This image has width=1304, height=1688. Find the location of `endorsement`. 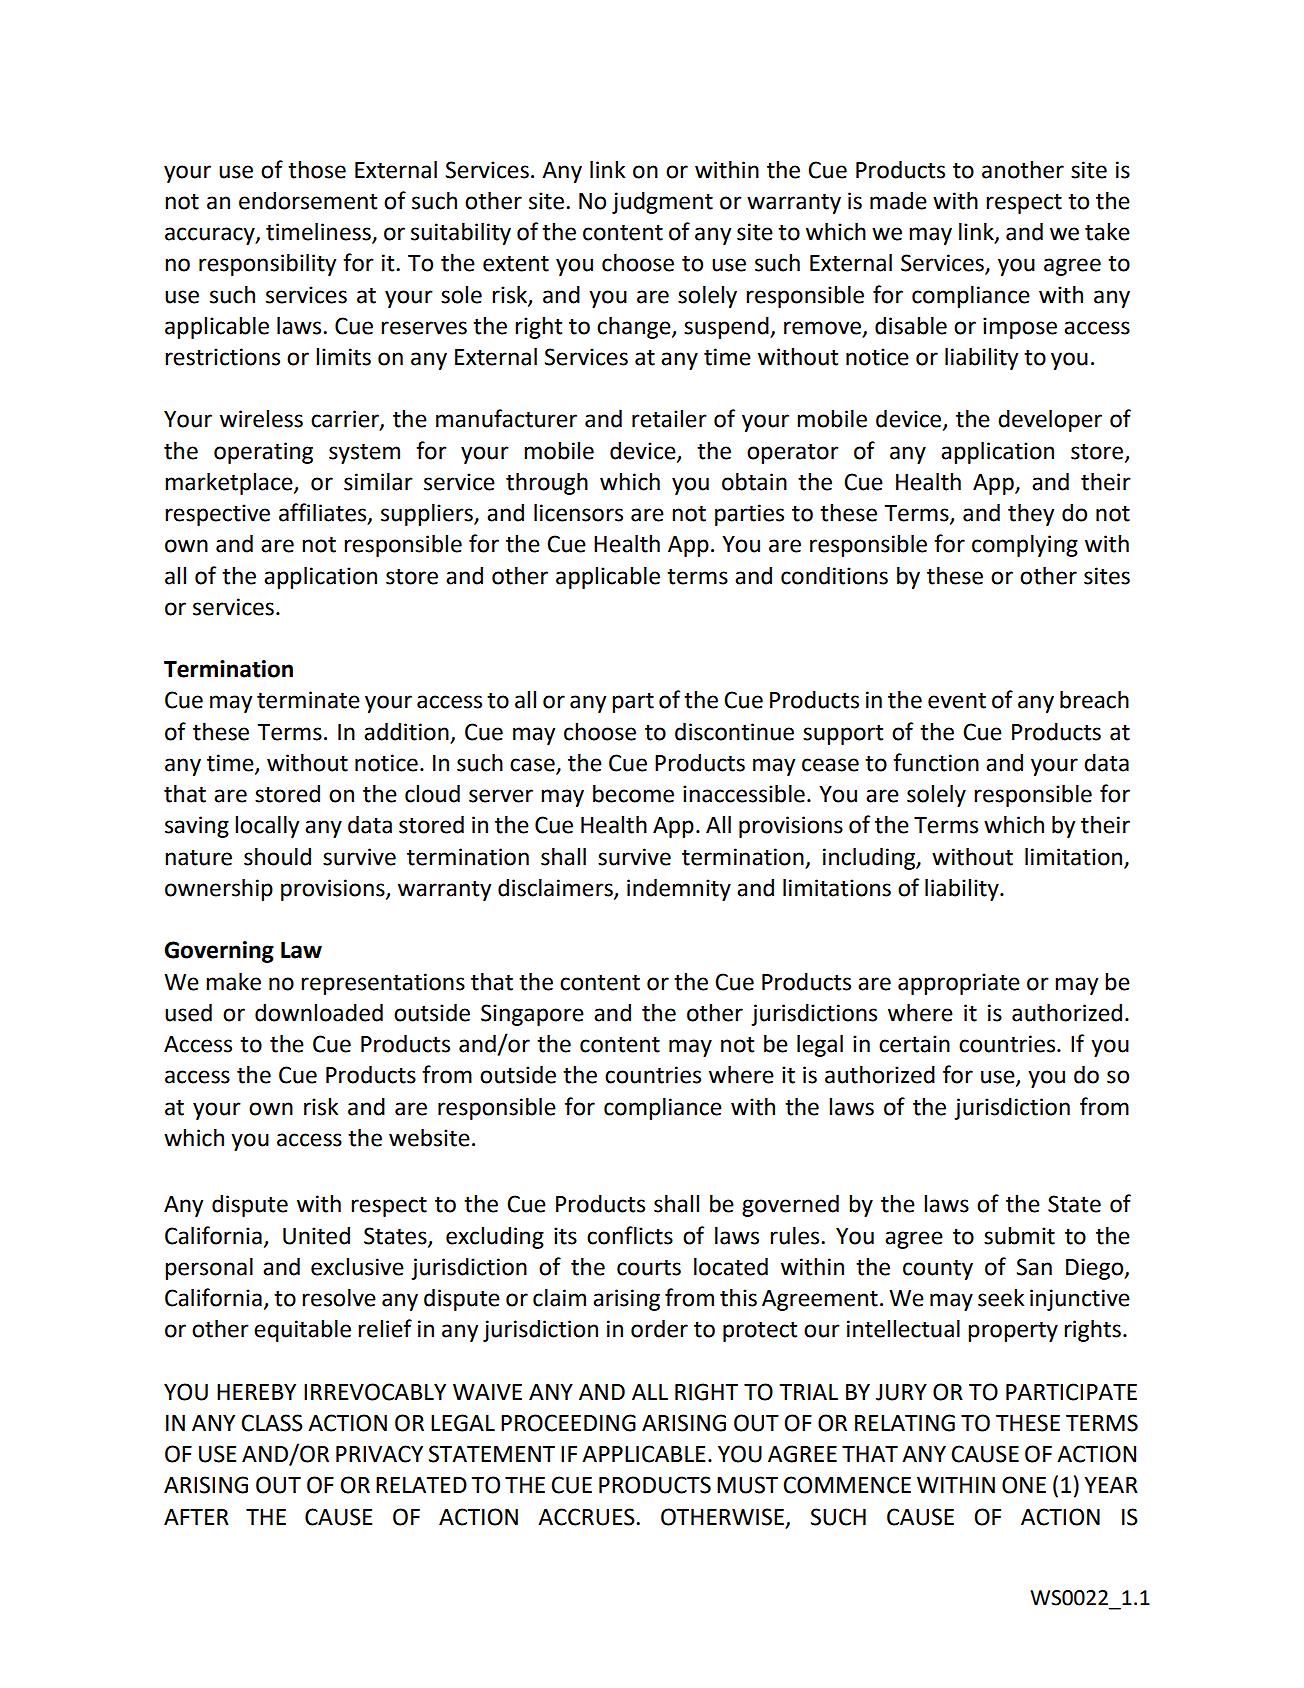

endorsement is located at coordinates (308, 201).
